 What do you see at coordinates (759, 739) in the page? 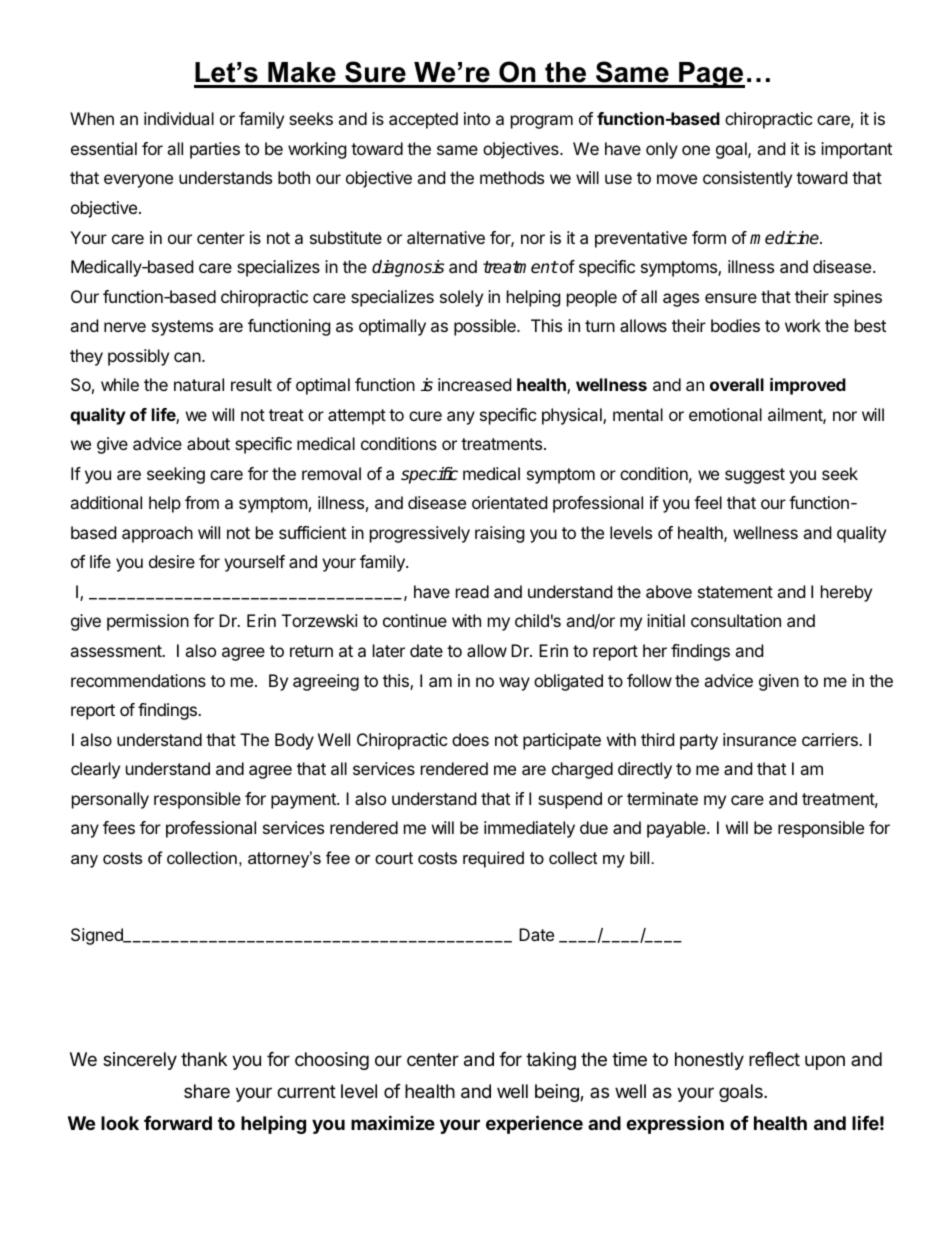
I see `insurance` at bounding box center [759, 739].
